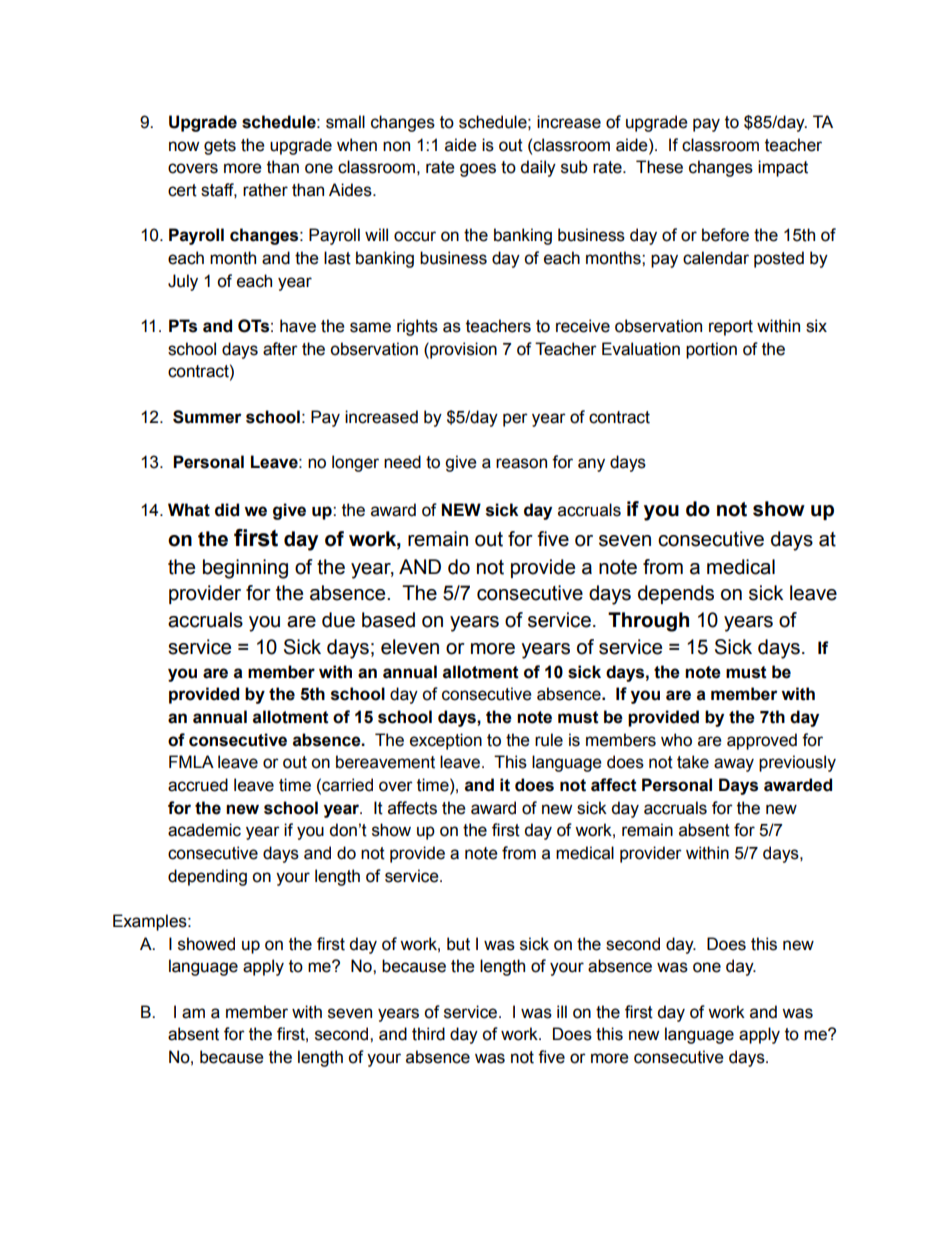 Image resolution: width=952 pixels, height=1233 pixels. Describe the element at coordinates (734, 765) in the screenshot. I see `away` at that location.
